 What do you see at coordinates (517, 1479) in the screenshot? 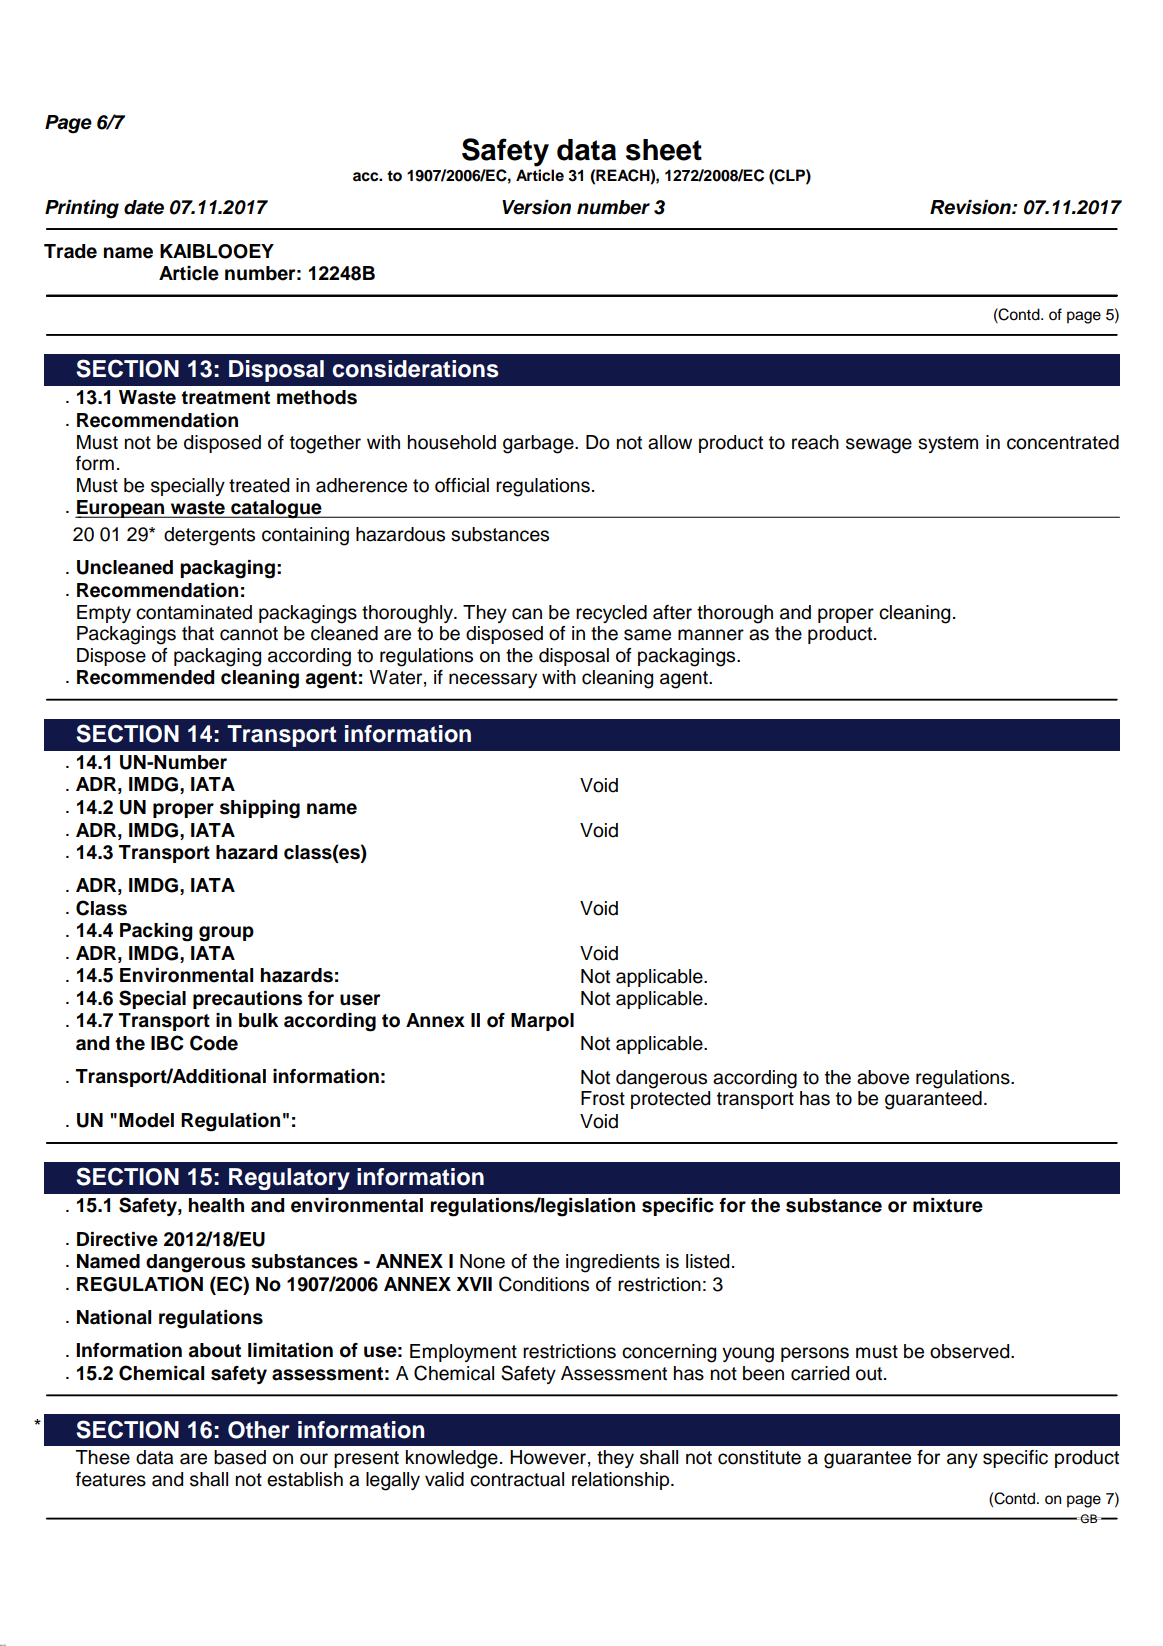
I see `contractual` at bounding box center [517, 1479].
